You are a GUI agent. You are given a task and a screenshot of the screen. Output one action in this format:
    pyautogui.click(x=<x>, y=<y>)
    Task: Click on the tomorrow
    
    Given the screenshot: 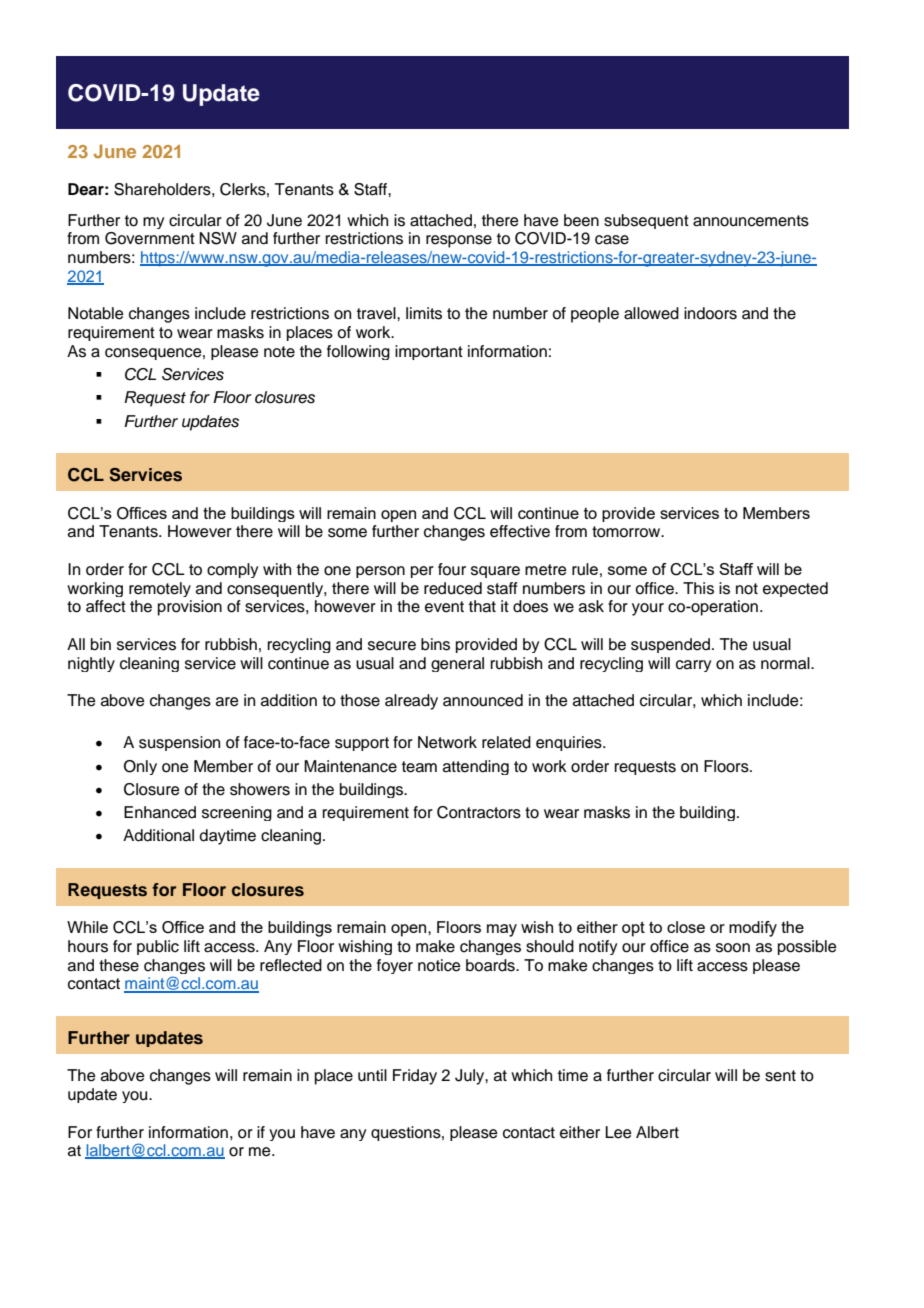 What is the action you would take?
    pyautogui.click(x=627, y=532)
